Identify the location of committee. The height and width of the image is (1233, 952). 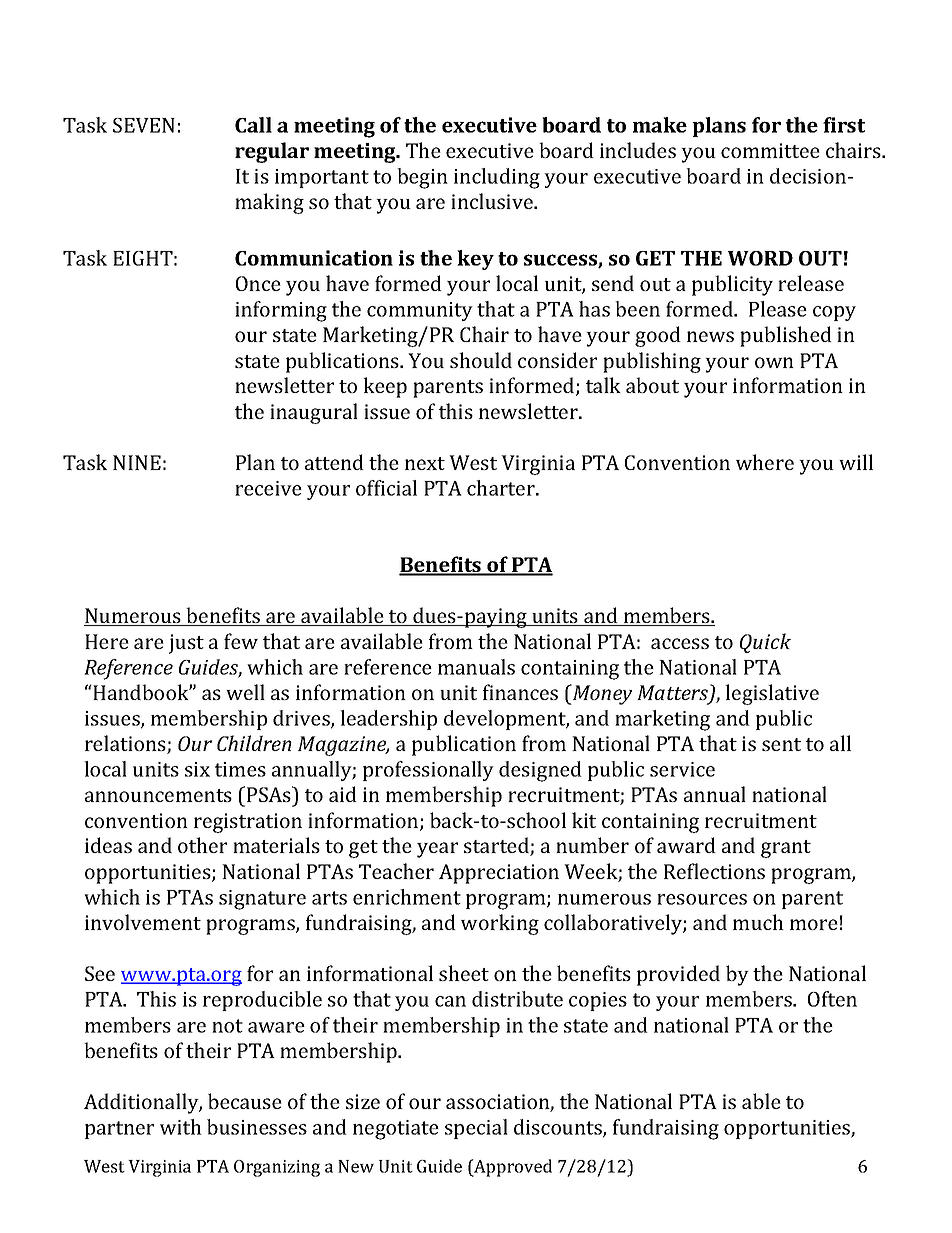
(770, 150).
